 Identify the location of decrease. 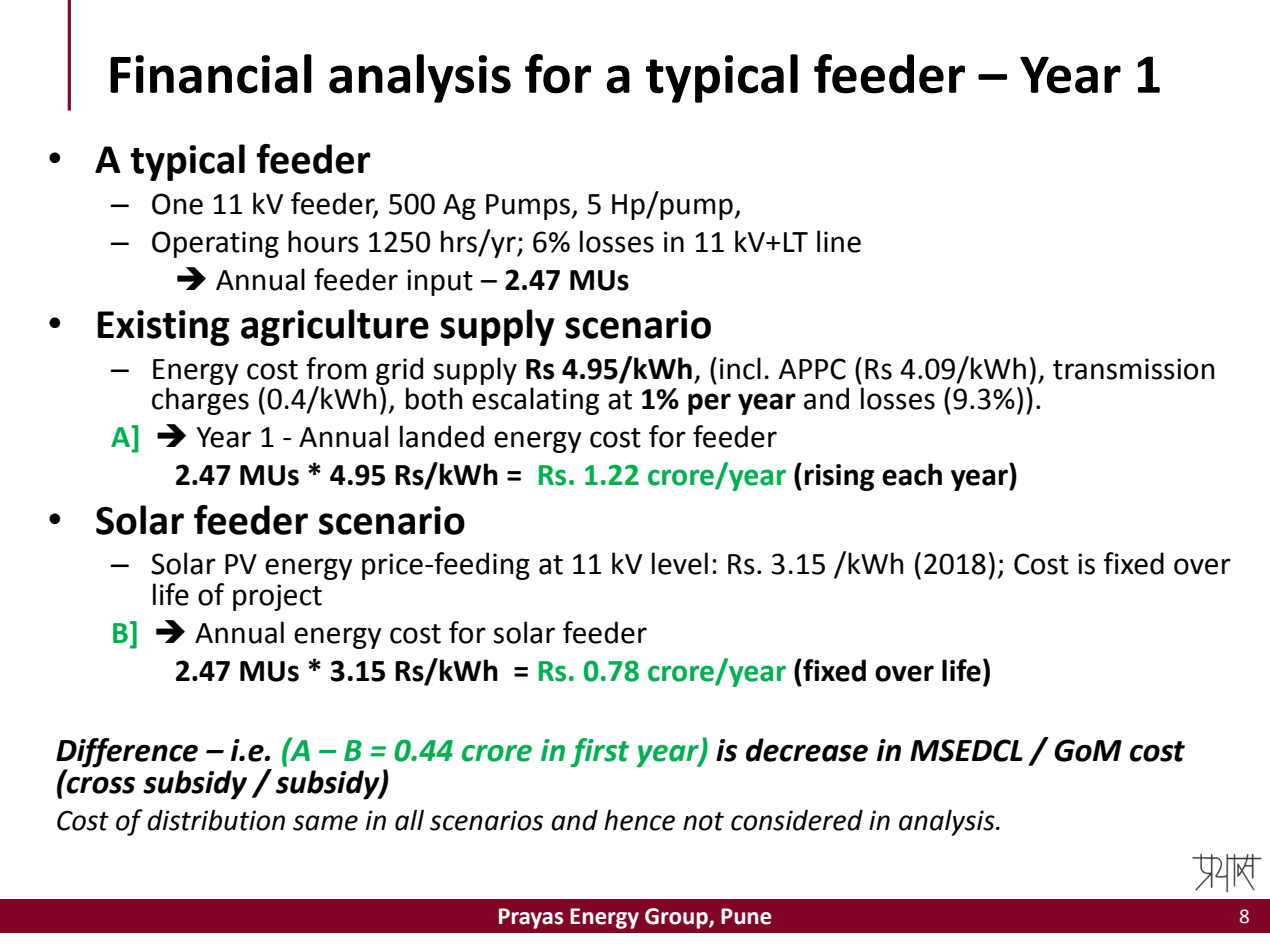
(807, 750).
